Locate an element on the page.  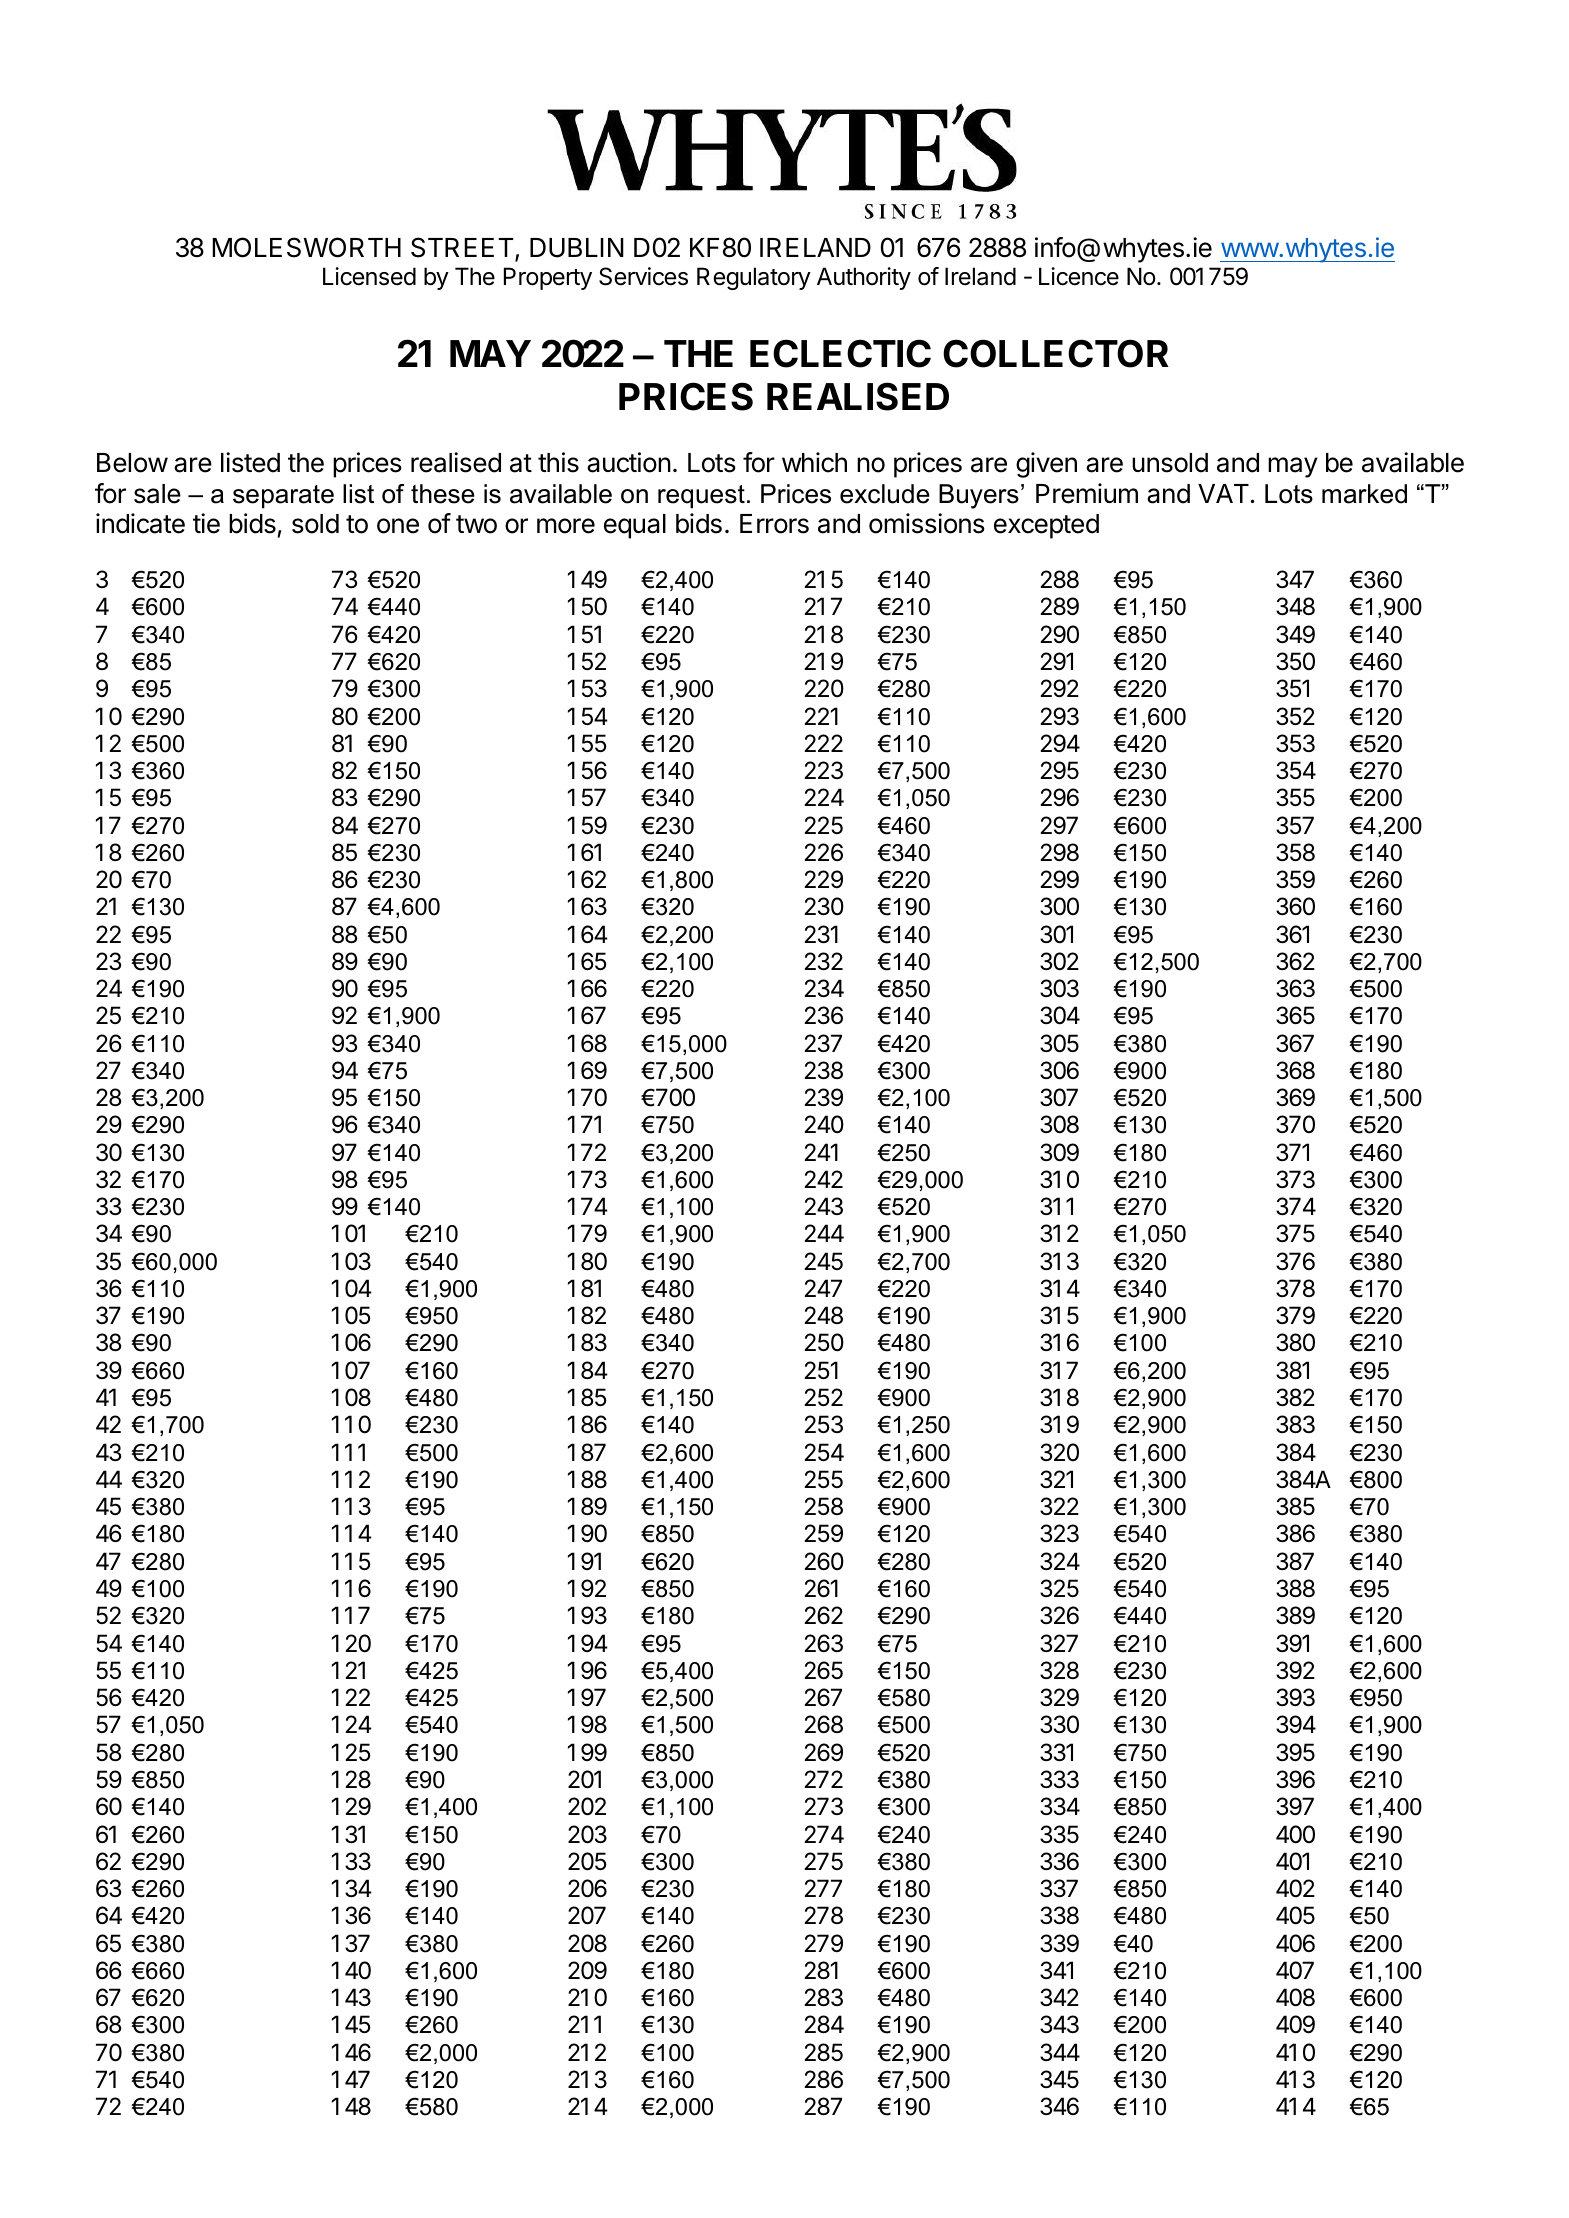
which is located at coordinates (814, 462).
